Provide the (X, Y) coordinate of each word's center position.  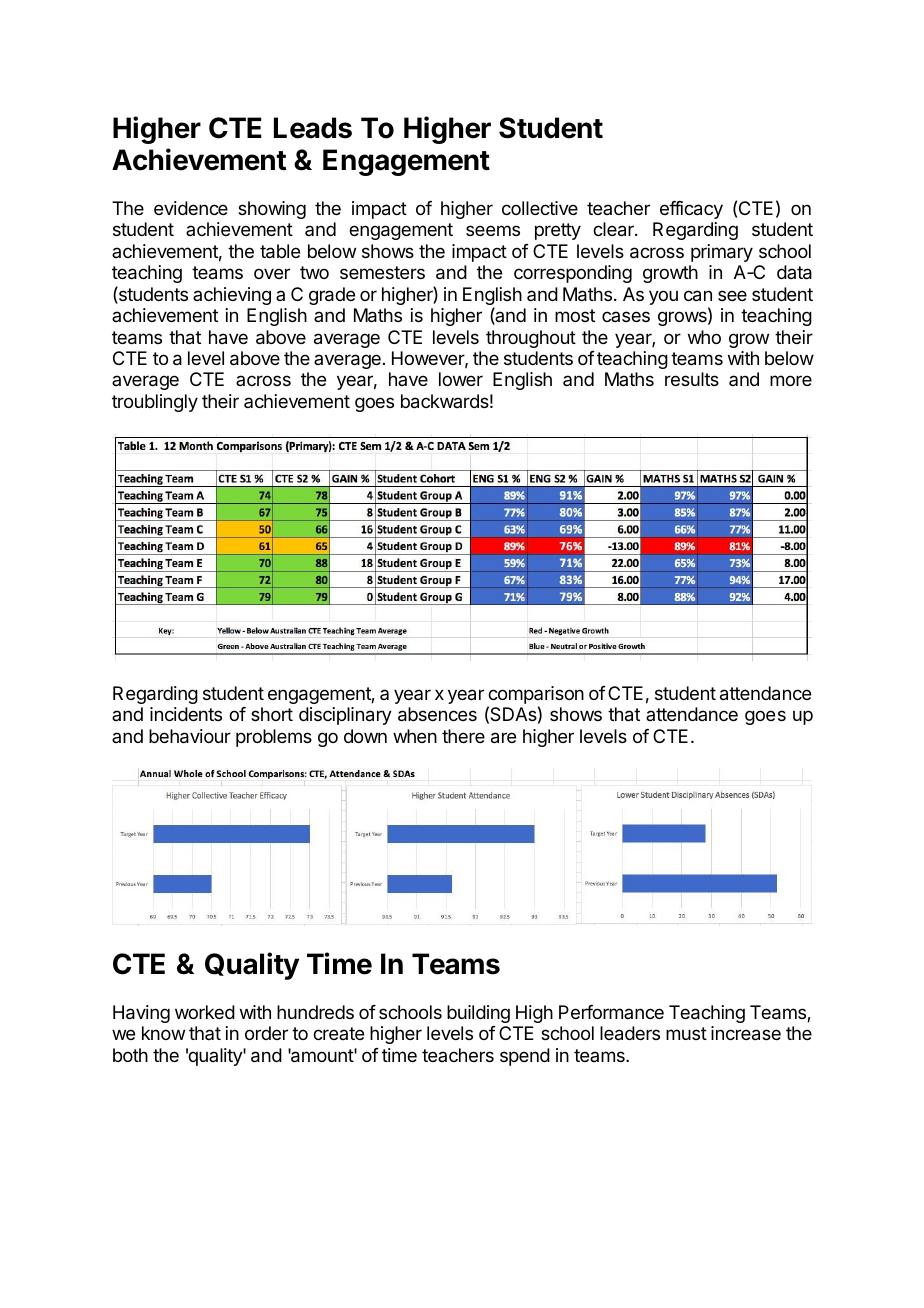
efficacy (691, 210)
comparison (535, 696)
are (503, 738)
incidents (186, 714)
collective (540, 208)
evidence (191, 208)
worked (205, 1012)
